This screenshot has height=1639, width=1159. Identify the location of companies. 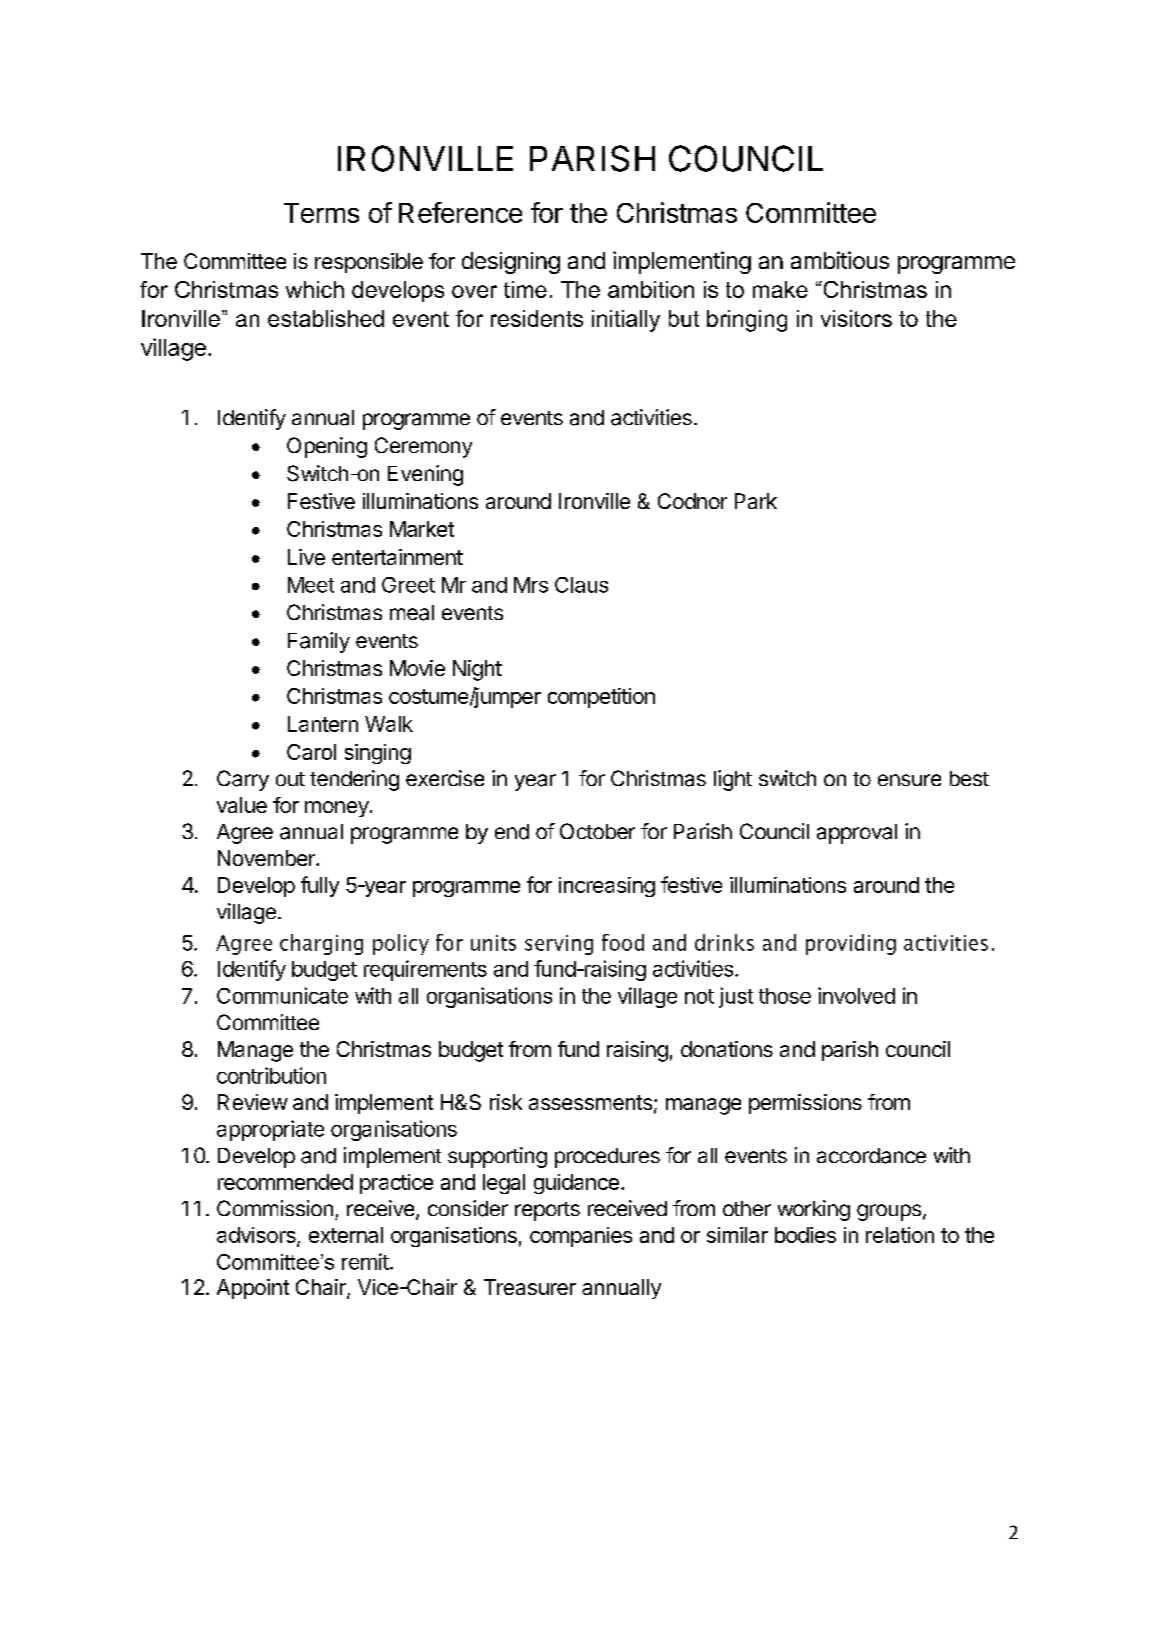
(581, 1237).
